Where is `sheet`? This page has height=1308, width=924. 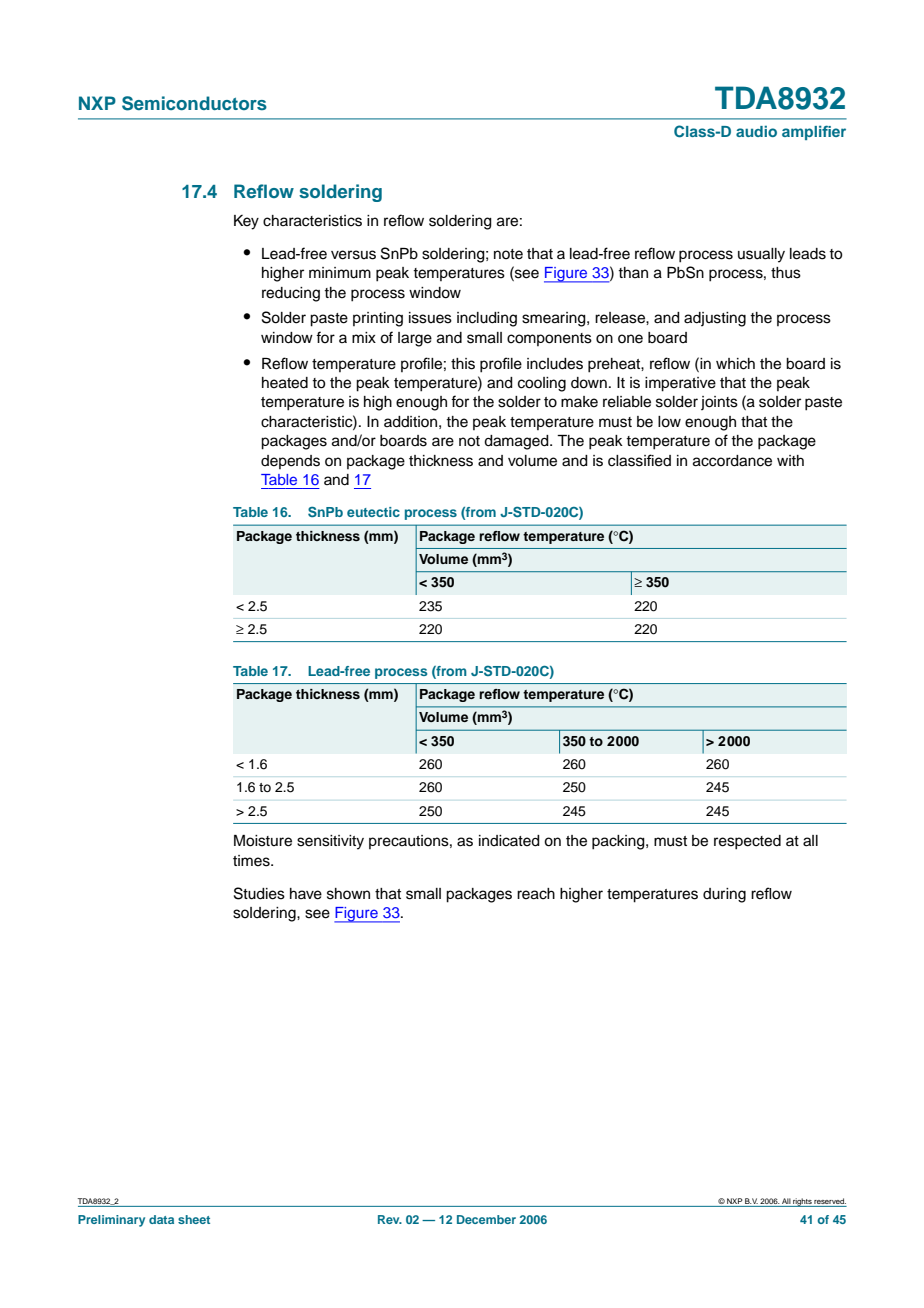 sheet is located at coordinates (194, 1219).
